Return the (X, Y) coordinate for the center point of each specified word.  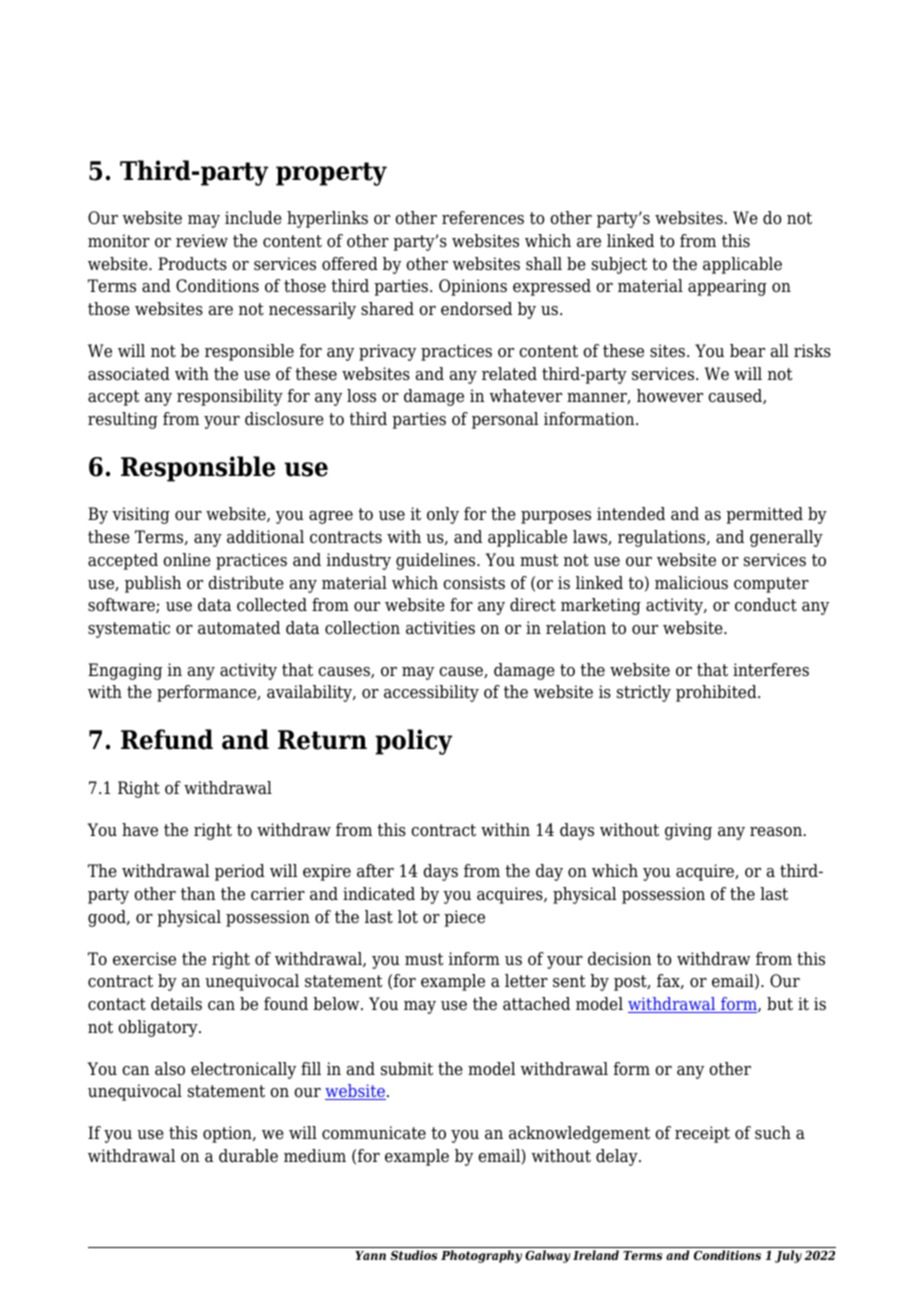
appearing (727, 287)
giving (688, 831)
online (187, 560)
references (483, 218)
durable (248, 1156)
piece (464, 918)
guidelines (437, 561)
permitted (764, 515)
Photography (481, 1256)
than (198, 894)
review (202, 241)
